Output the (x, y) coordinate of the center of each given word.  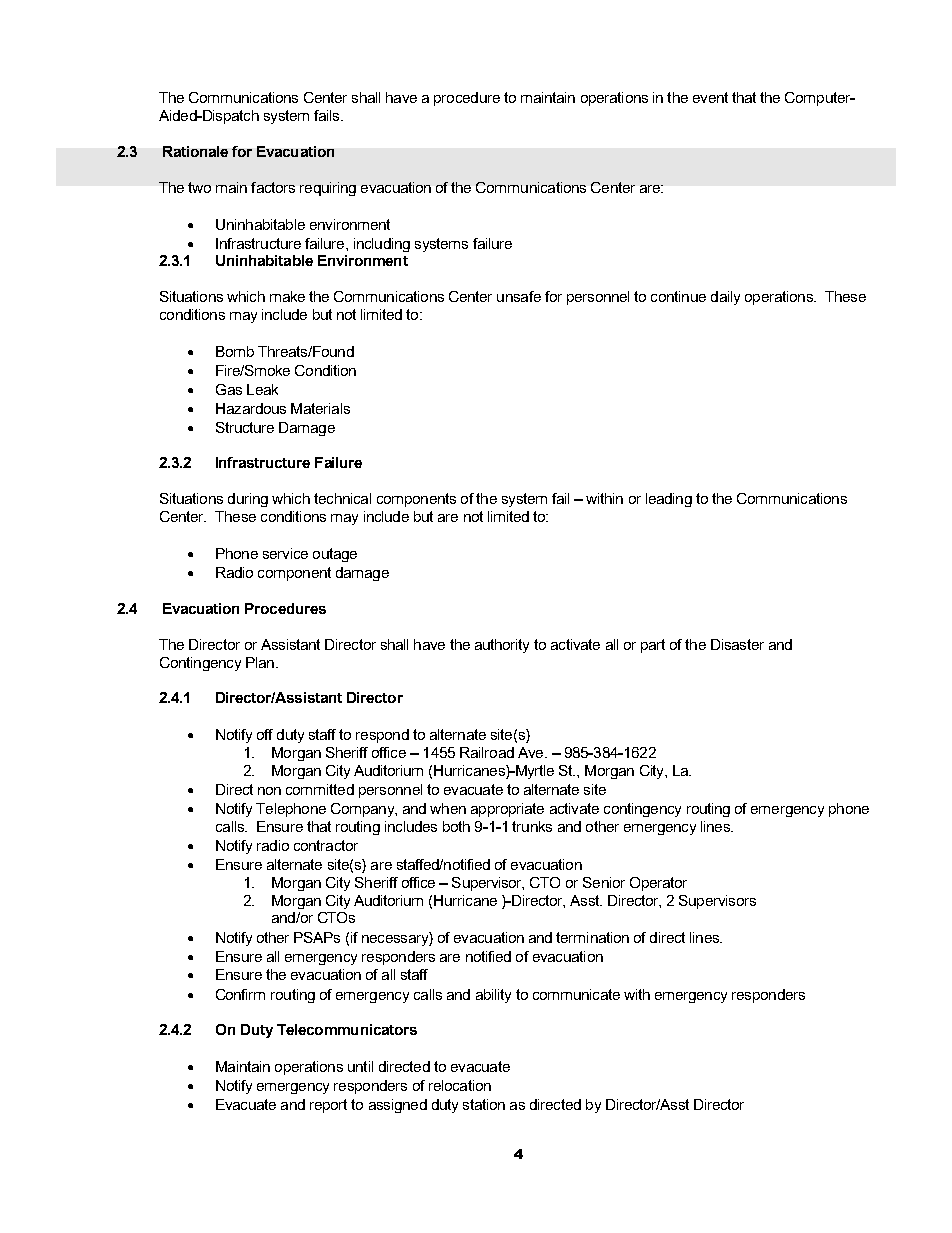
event (710, 97)
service (285, 553)
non (269, 791)
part (653, 646)
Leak (262, 389)
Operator (658, 884)
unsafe (519, 296)
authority (502, 646)
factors (273, 187)
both (456, 826)
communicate (576, 994)
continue (678, 296)
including (382, 245)
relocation (460, 1085)
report (328, 1106)
